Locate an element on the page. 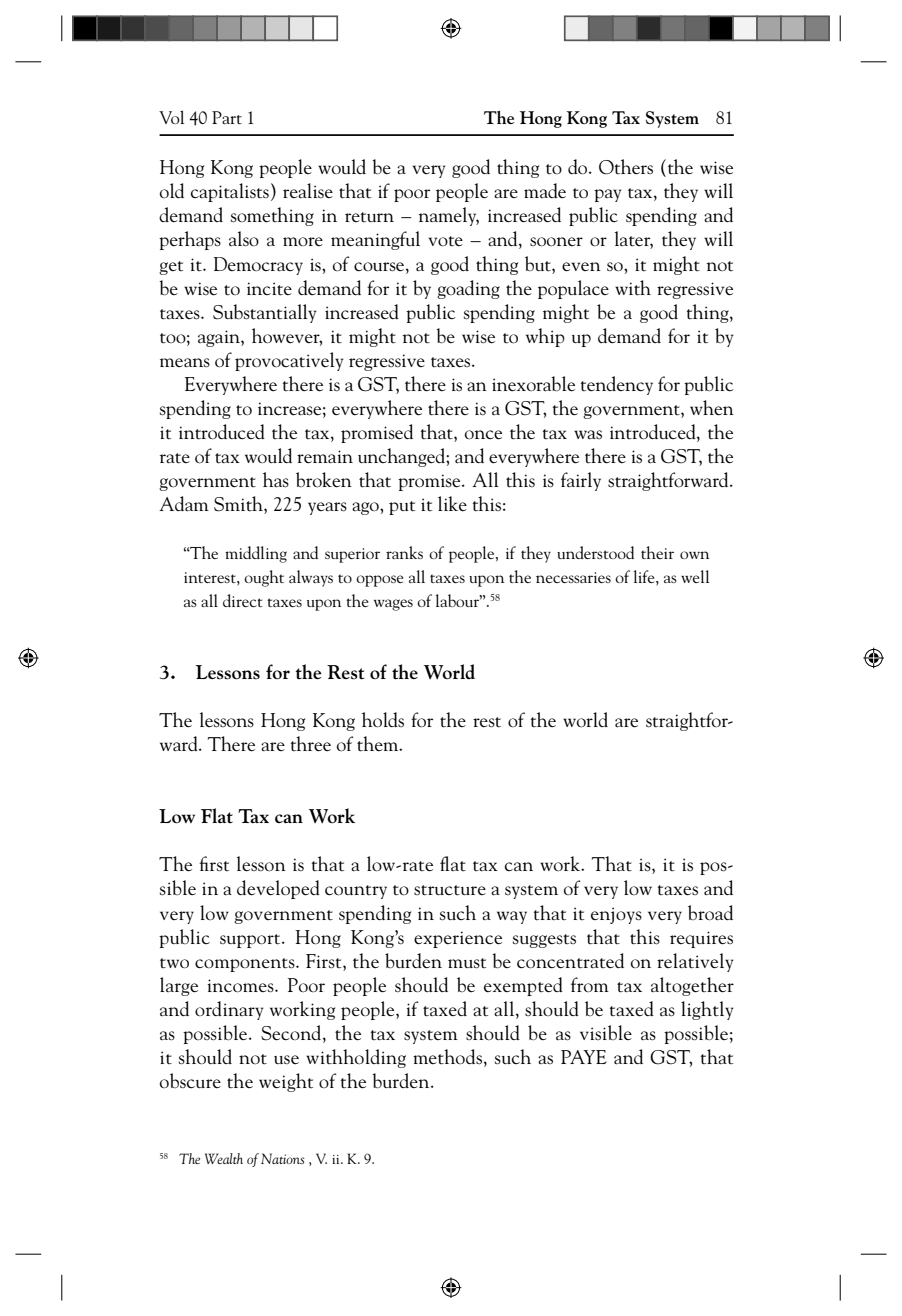  Wealth is located at coordinates (224, 1158).
